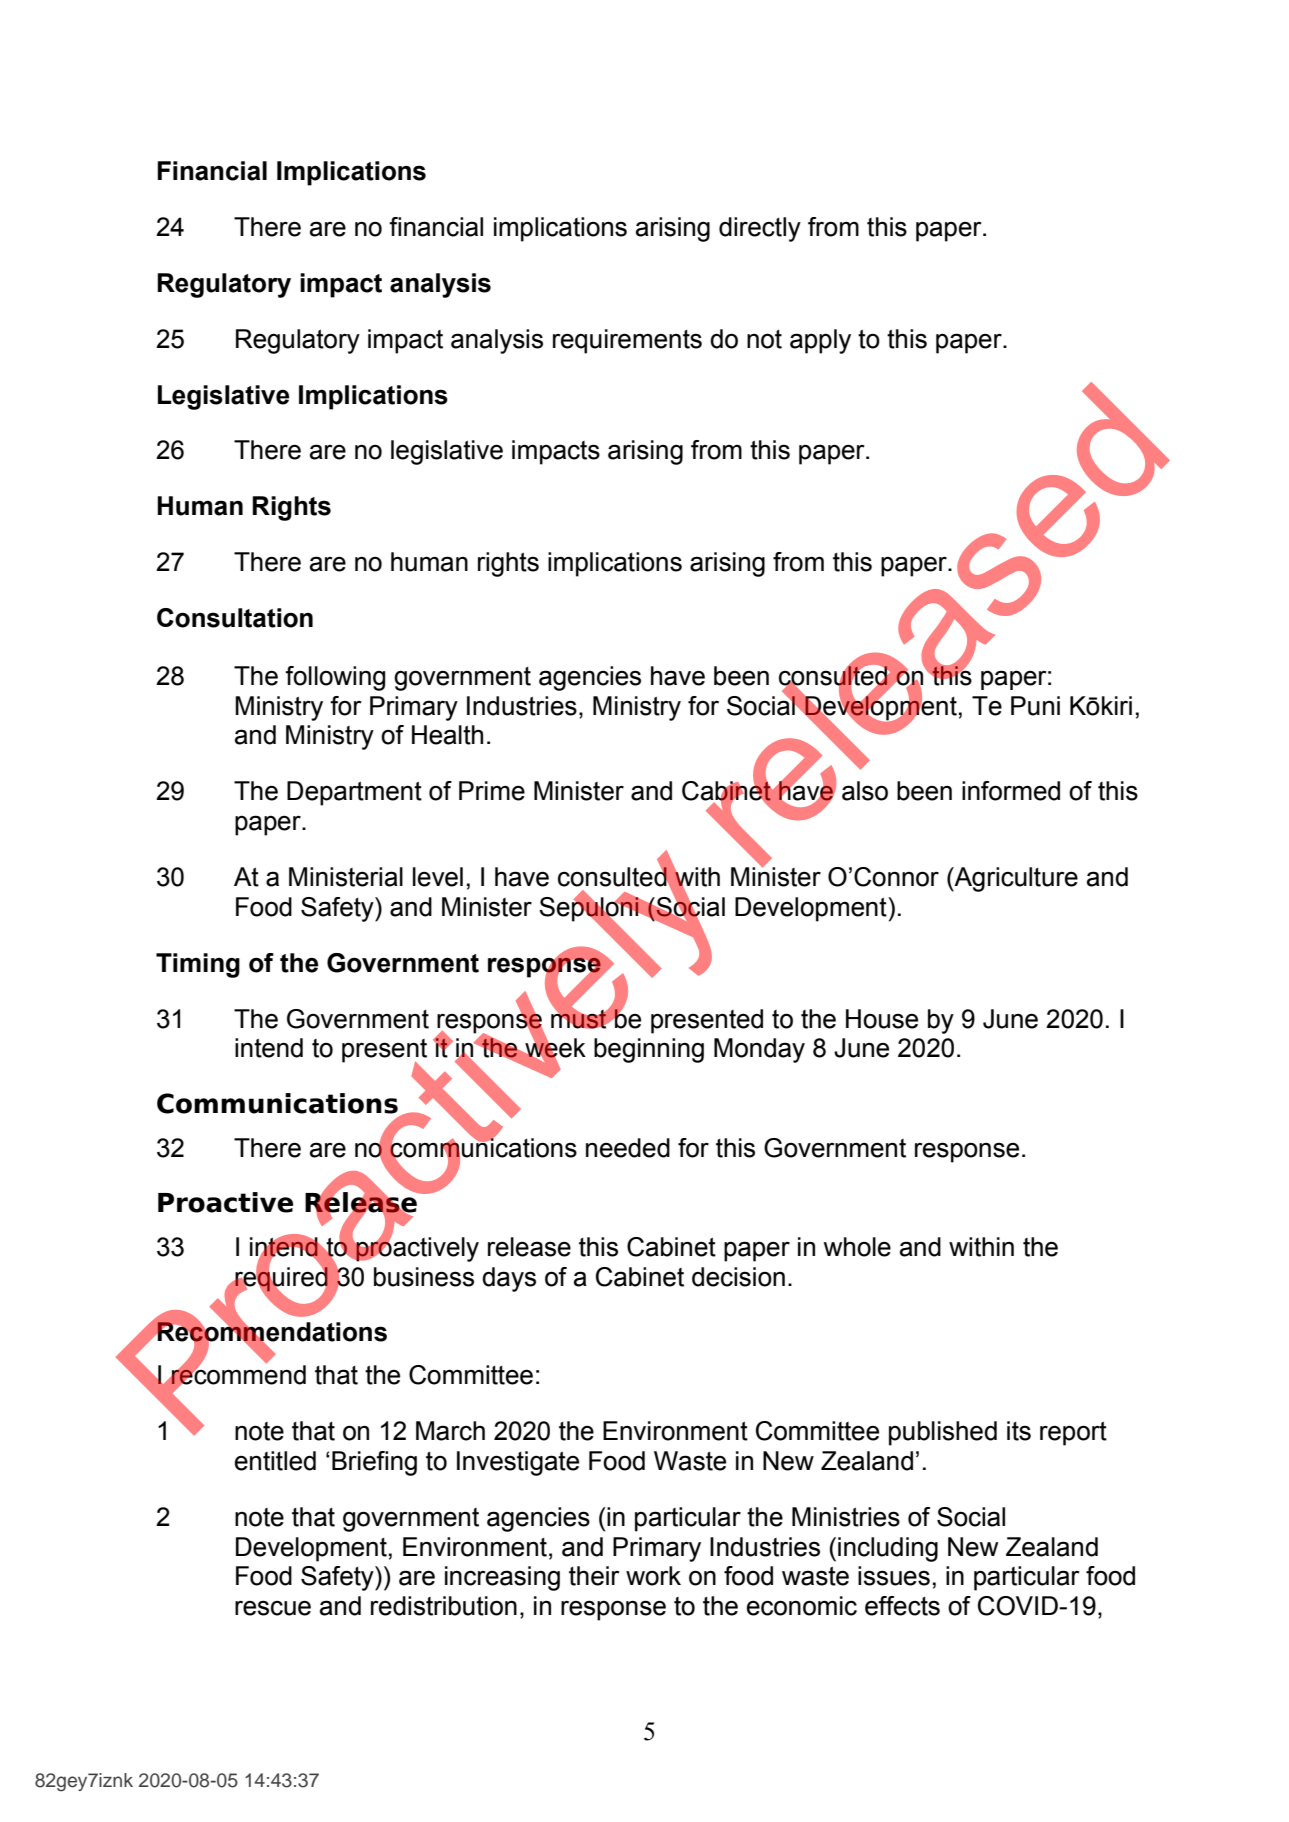 The image size is (1289, 1822). What do you see at coordinates (627, 341) in the document?
I see `requirements` at bounding box center [627, 341].
